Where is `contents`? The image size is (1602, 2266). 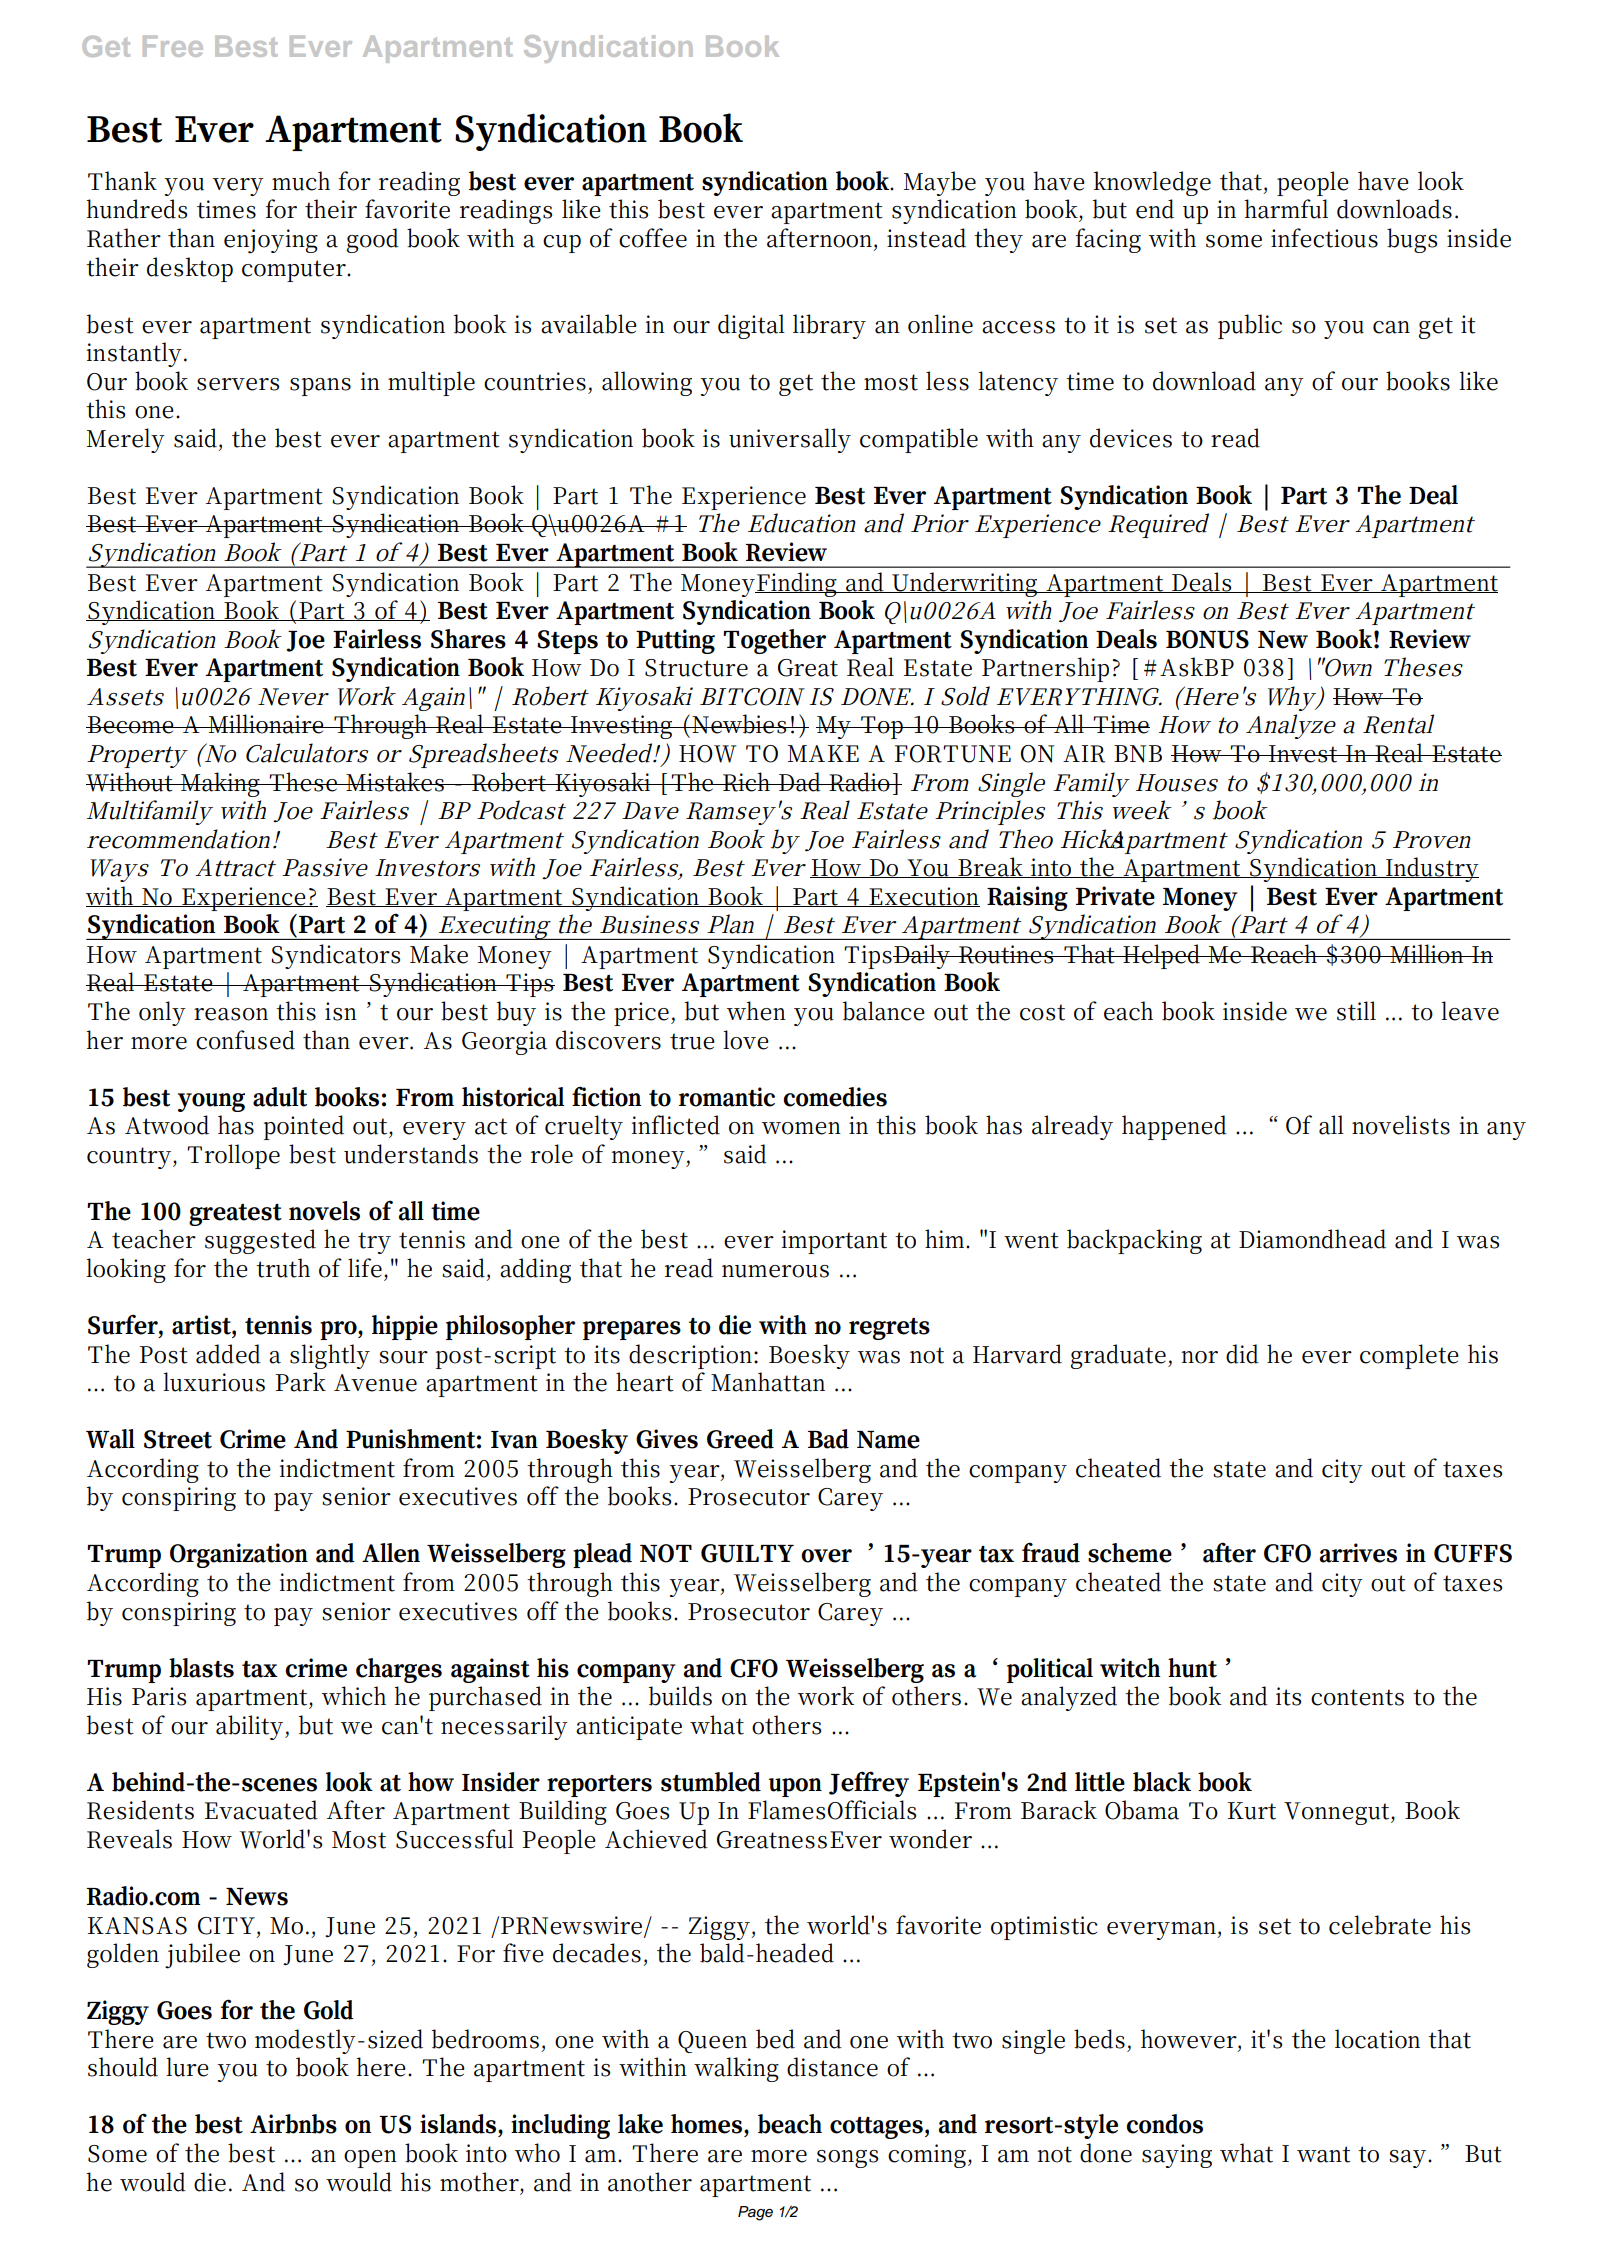
contents is located at coordinates (1357, 1697).
